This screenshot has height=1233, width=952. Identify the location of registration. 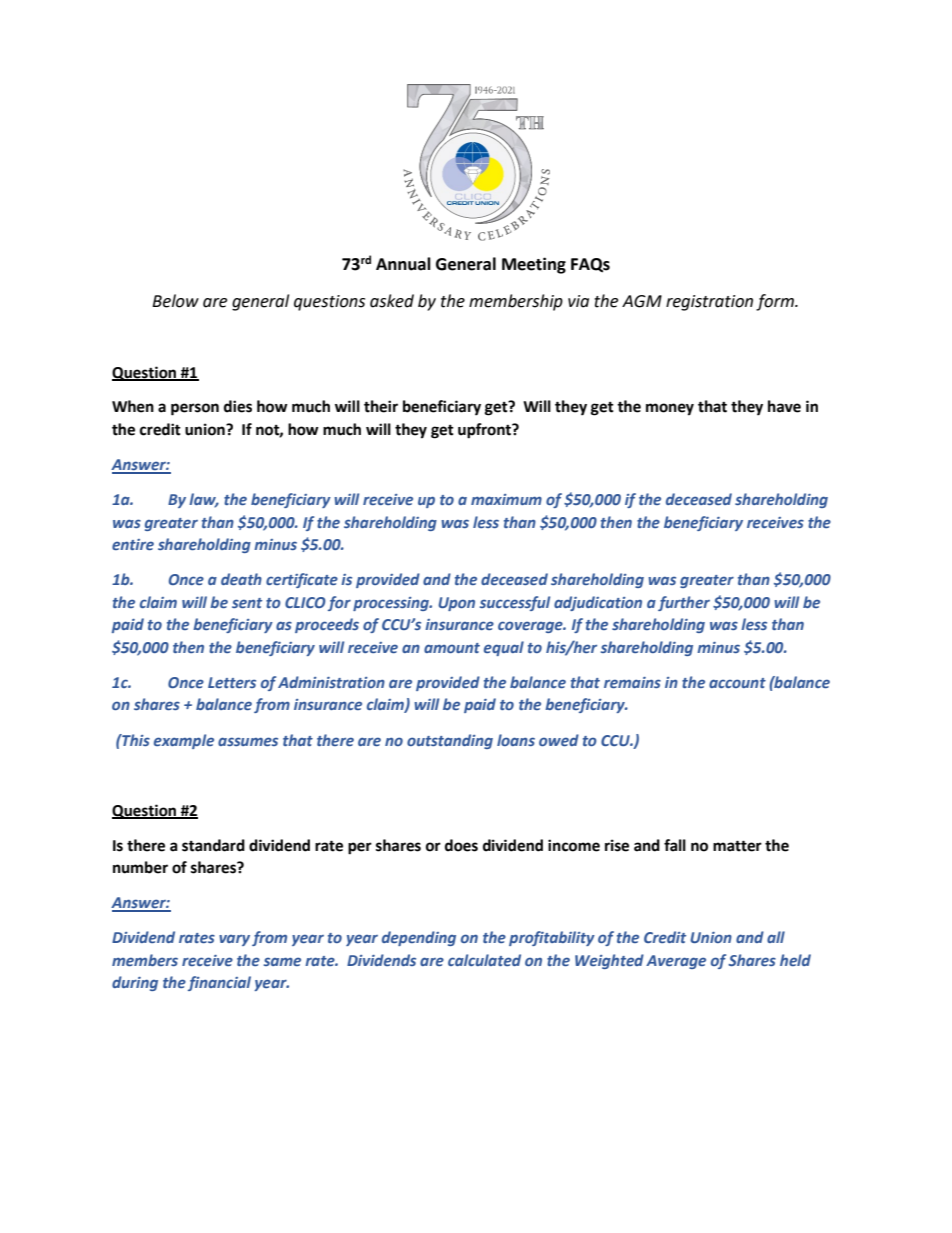
(709, 303).
